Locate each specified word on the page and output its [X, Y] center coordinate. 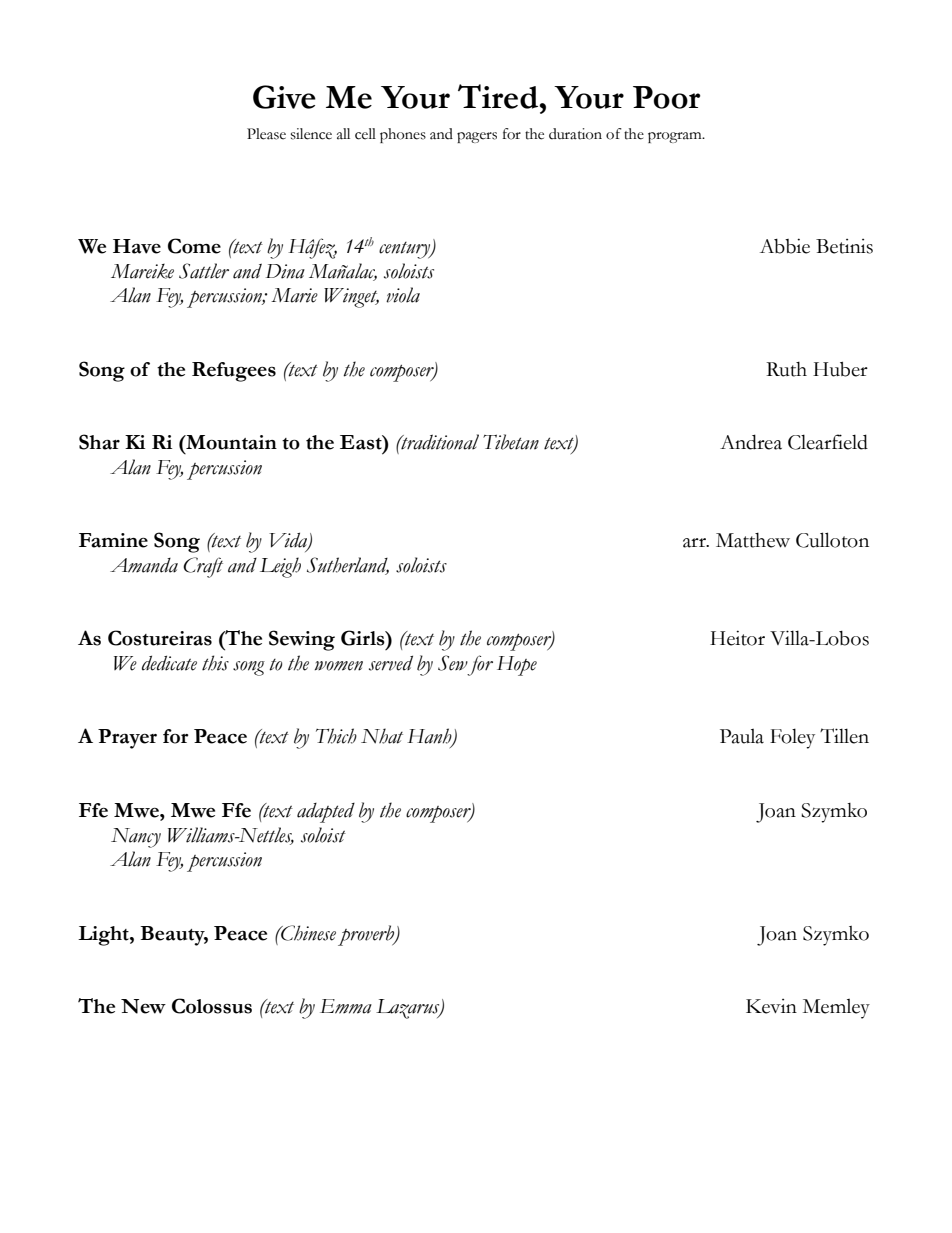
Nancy [136, 838]
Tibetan [511, 442]
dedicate [169, 663]
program [676, 137]
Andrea [751, 442]
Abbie [785, 246]
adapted [326, 813]
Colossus [212, 1006]
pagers [477, 137]
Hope [517, 666]
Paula [742, 736]
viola [403, 295]
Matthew [753, 540]
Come [194, 246]
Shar [99, 442]
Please [266, 134]
